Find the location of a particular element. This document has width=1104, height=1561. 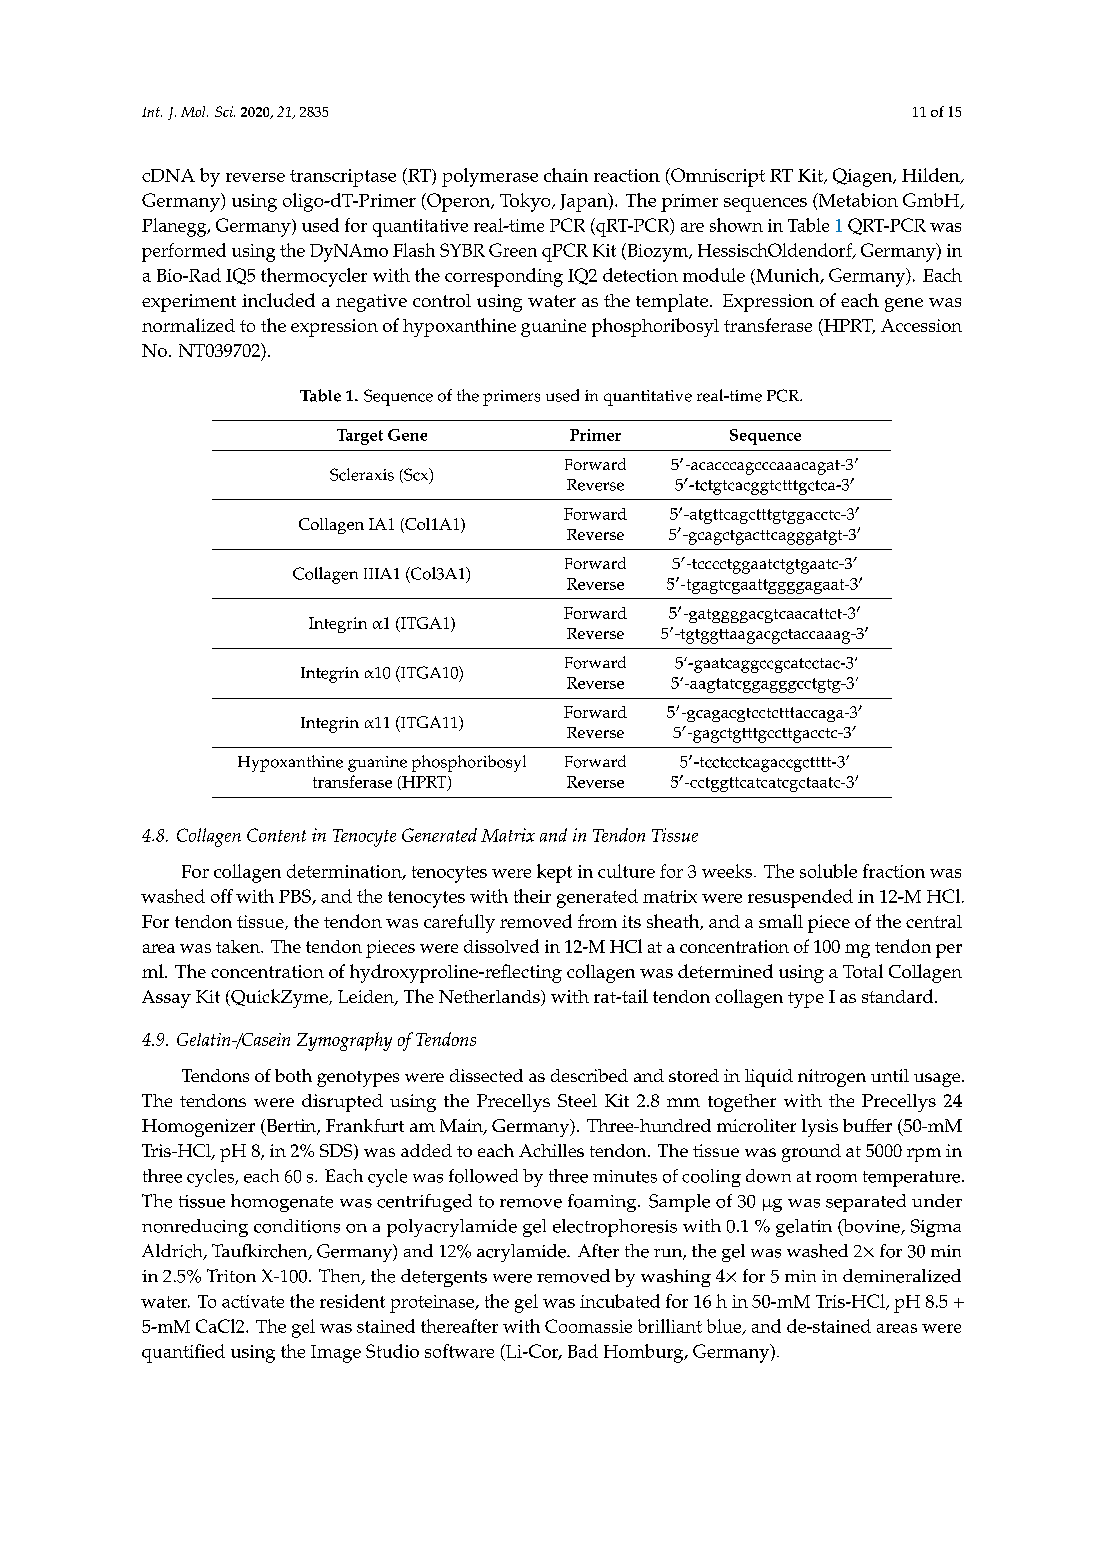

Sci is located at coordinates (225, 111).
